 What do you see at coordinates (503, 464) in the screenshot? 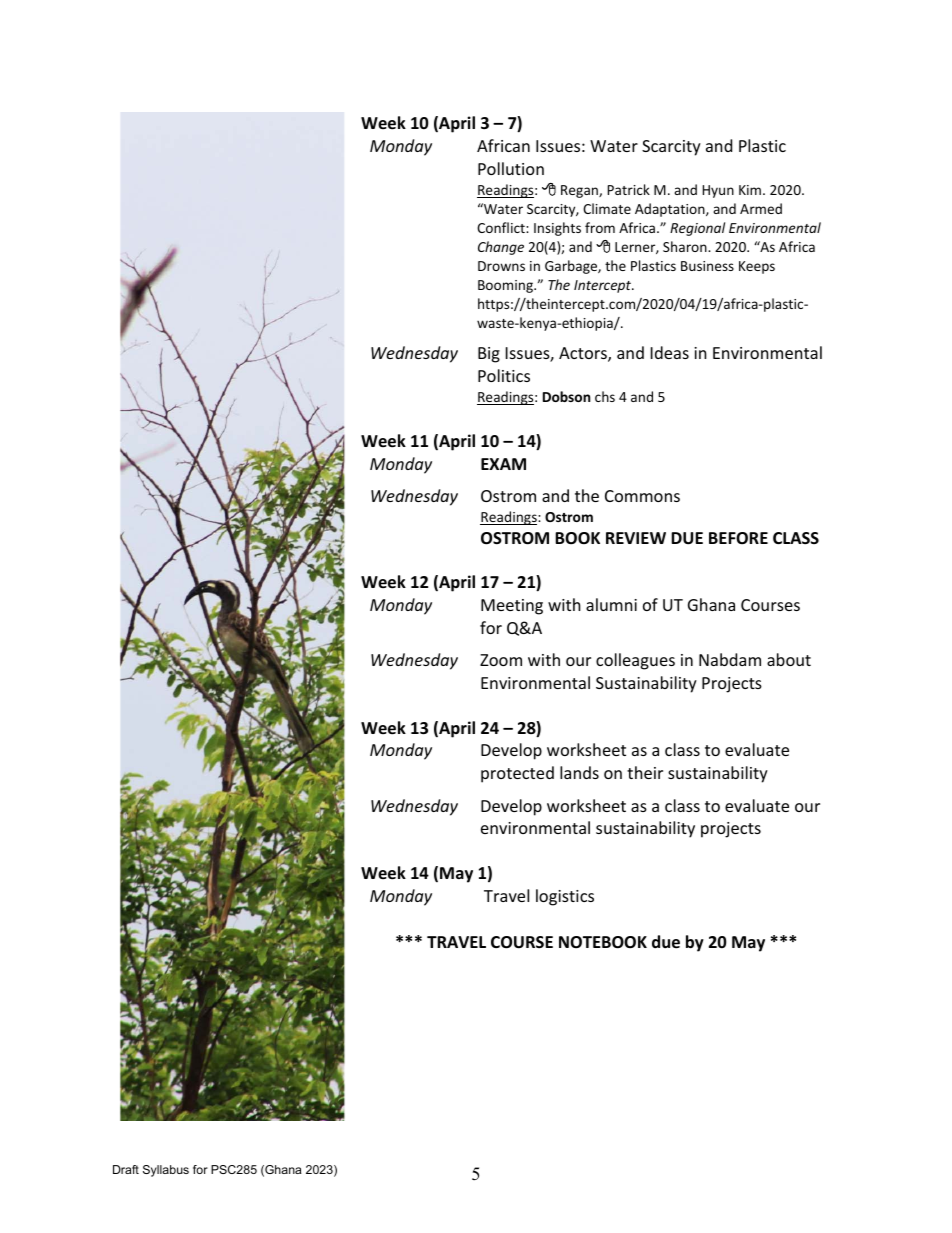
I see `EXAM` at bounding box center [503, 464].
